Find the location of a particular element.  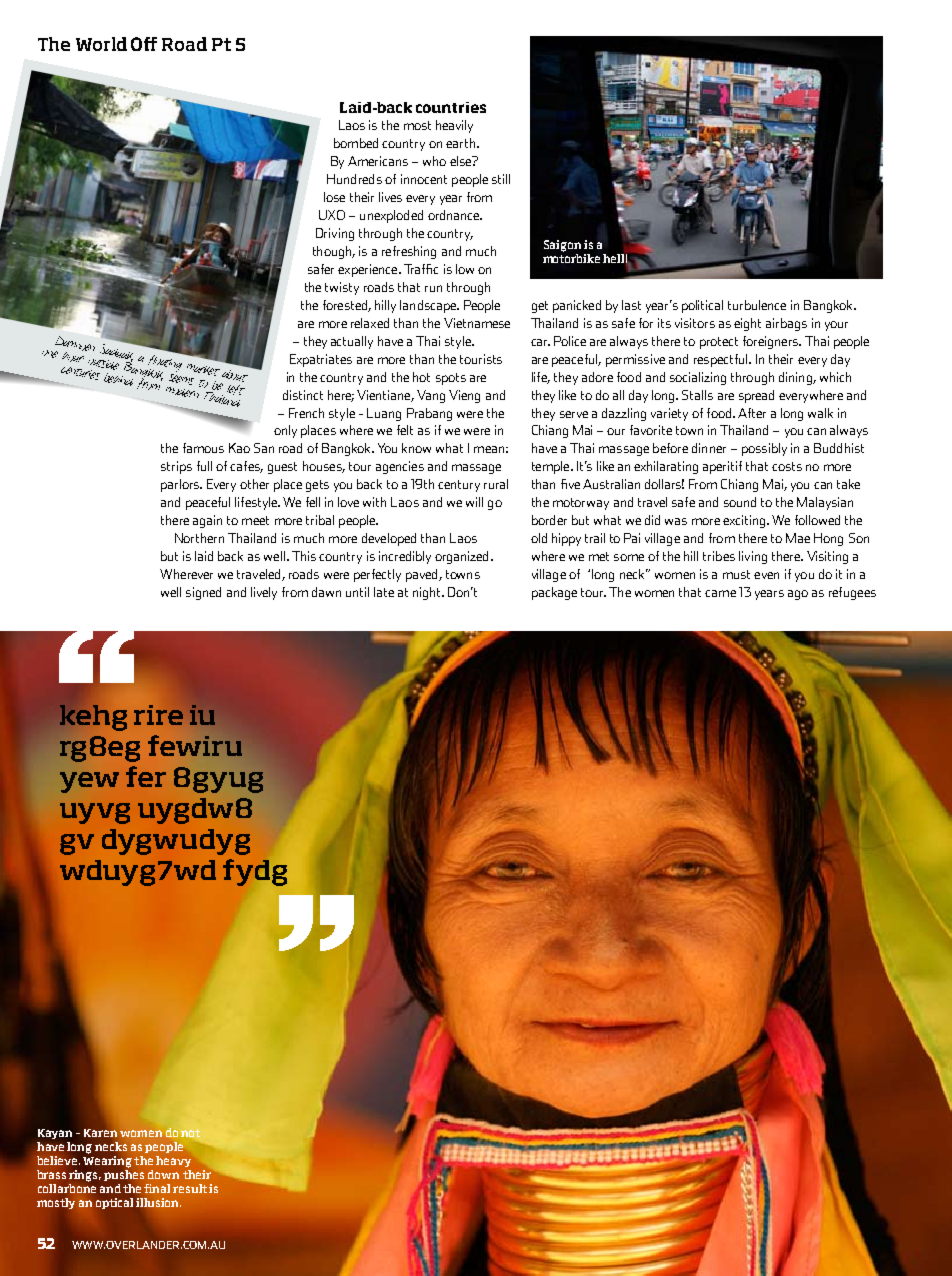

still is located at coordinates (501, 179).
